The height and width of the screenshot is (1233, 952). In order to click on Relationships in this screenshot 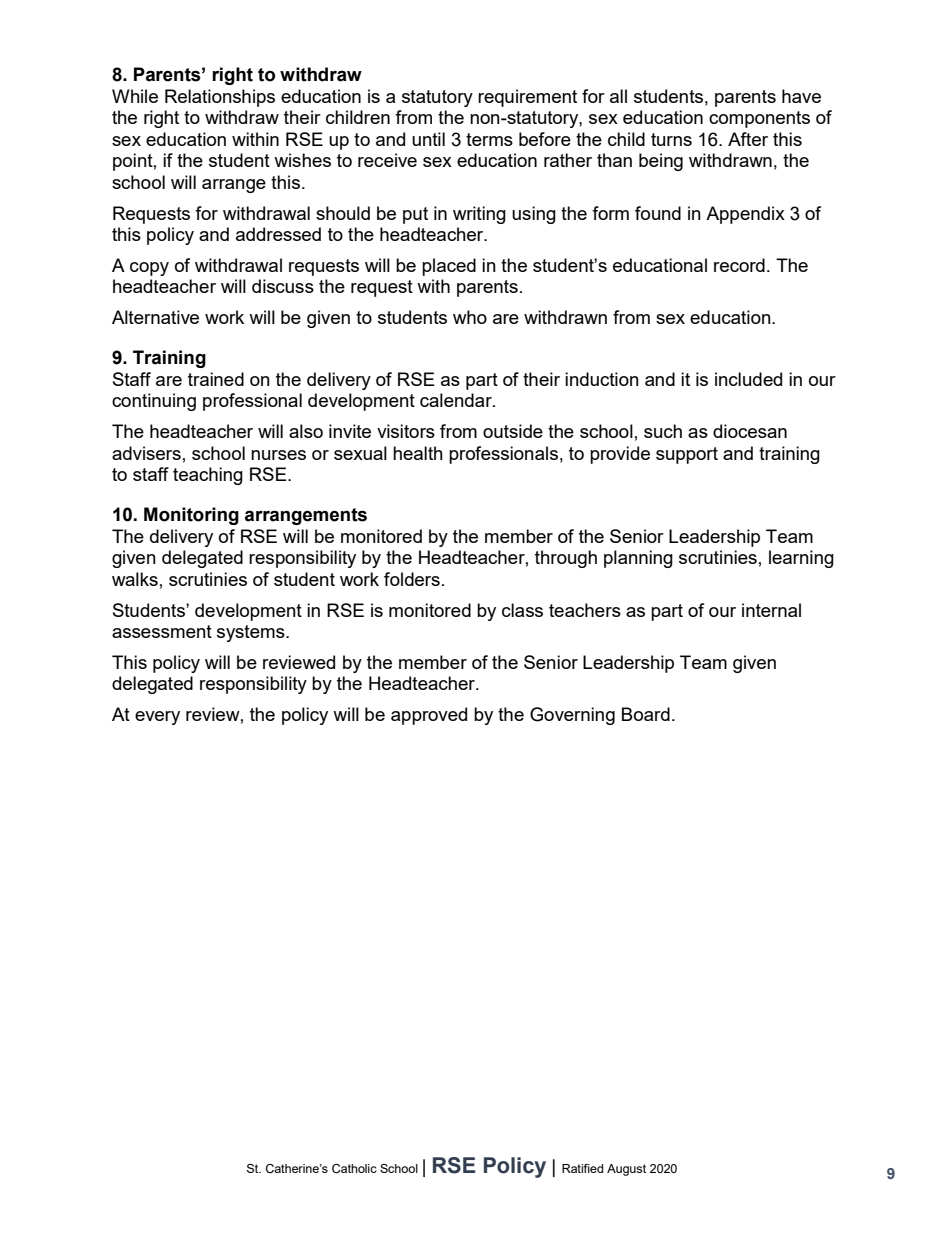, I will do `click(220, 98)`.
